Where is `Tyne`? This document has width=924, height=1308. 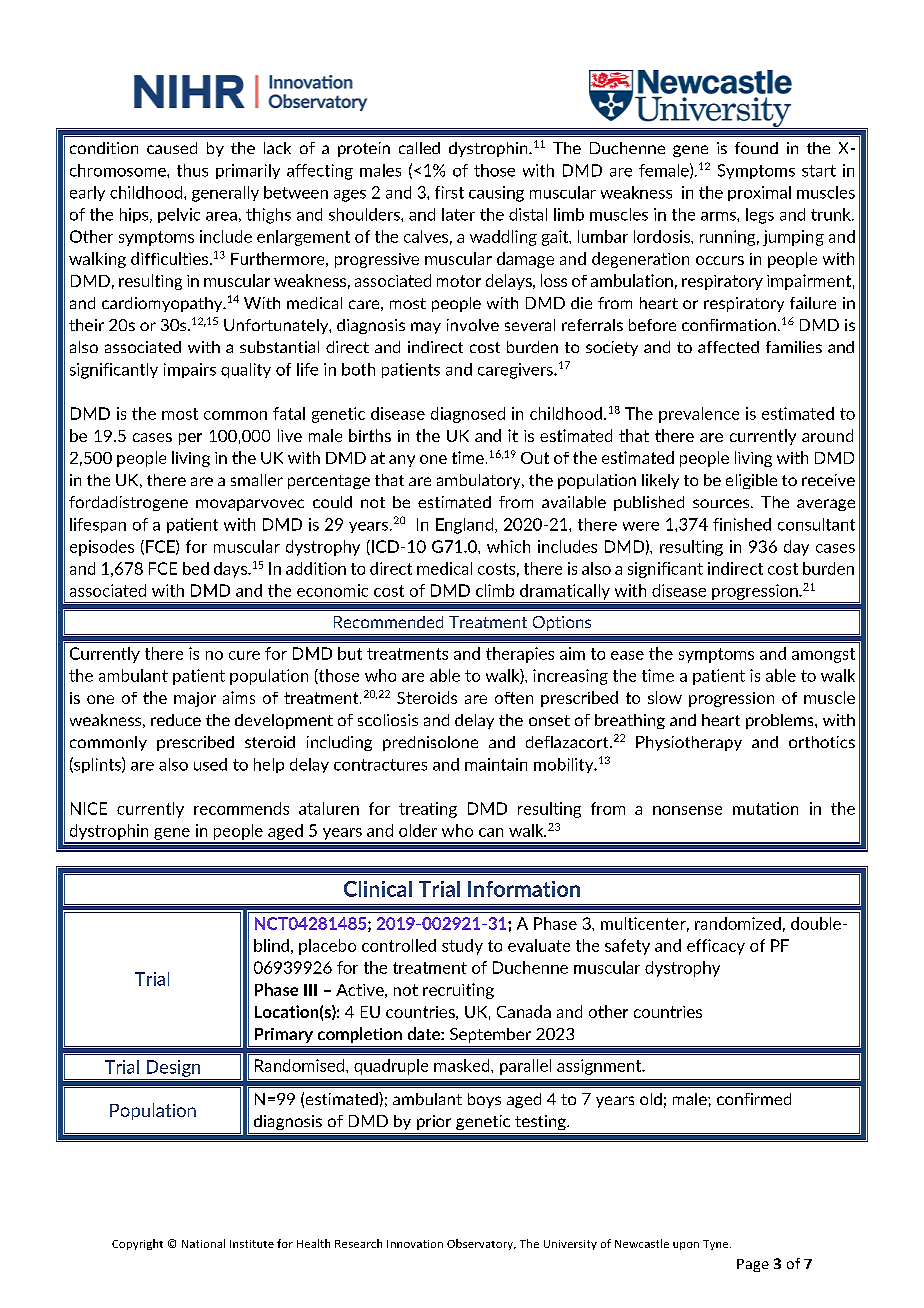
Tyne is located at coordinates (717, 1245).
